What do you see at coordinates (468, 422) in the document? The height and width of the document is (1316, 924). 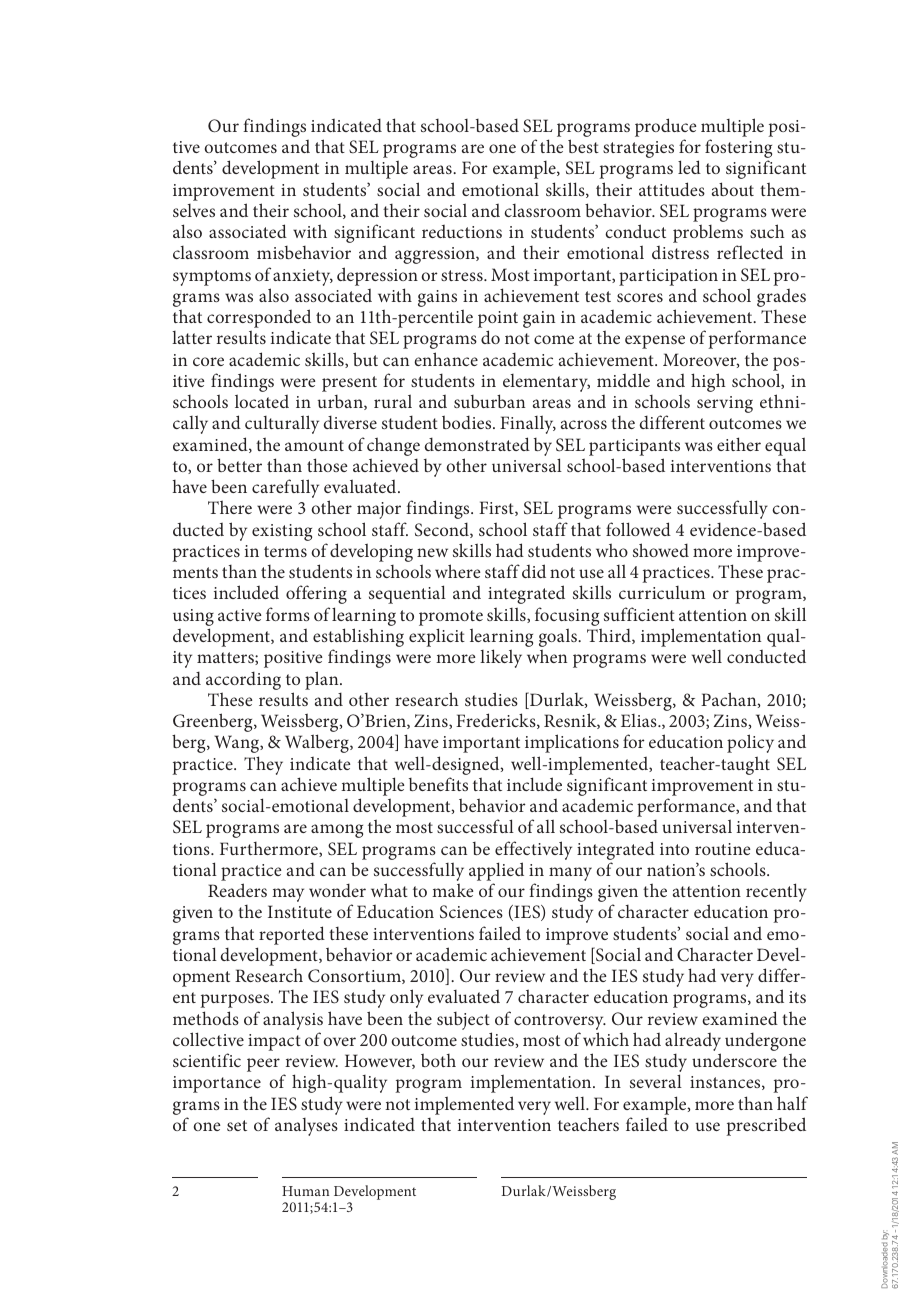 I see `bodies` at bounding box center [468, 422].
